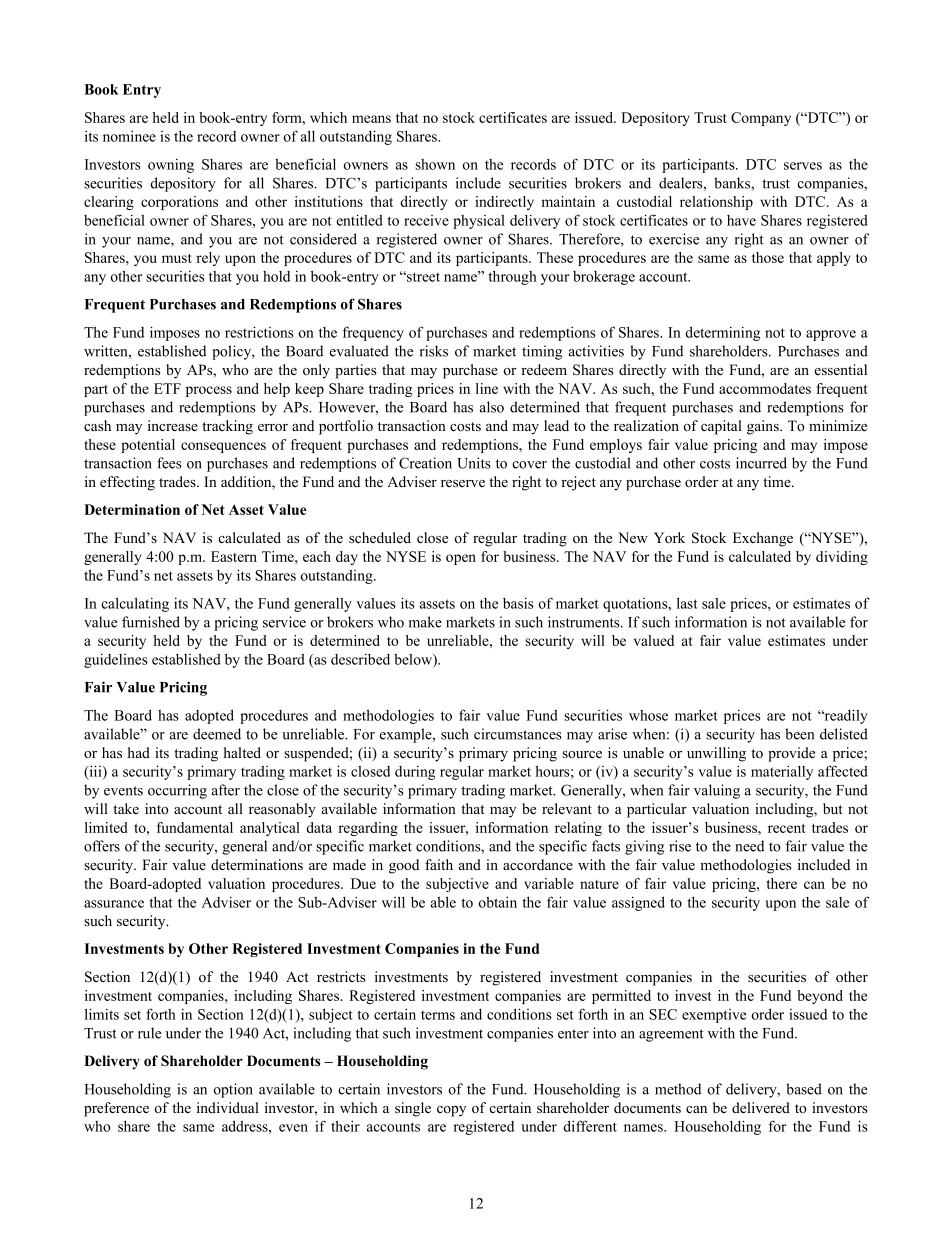 This image has height=1233, width=952. Describe the element at coordinates (228, 1107) in the image. I see `individual` at that location.
